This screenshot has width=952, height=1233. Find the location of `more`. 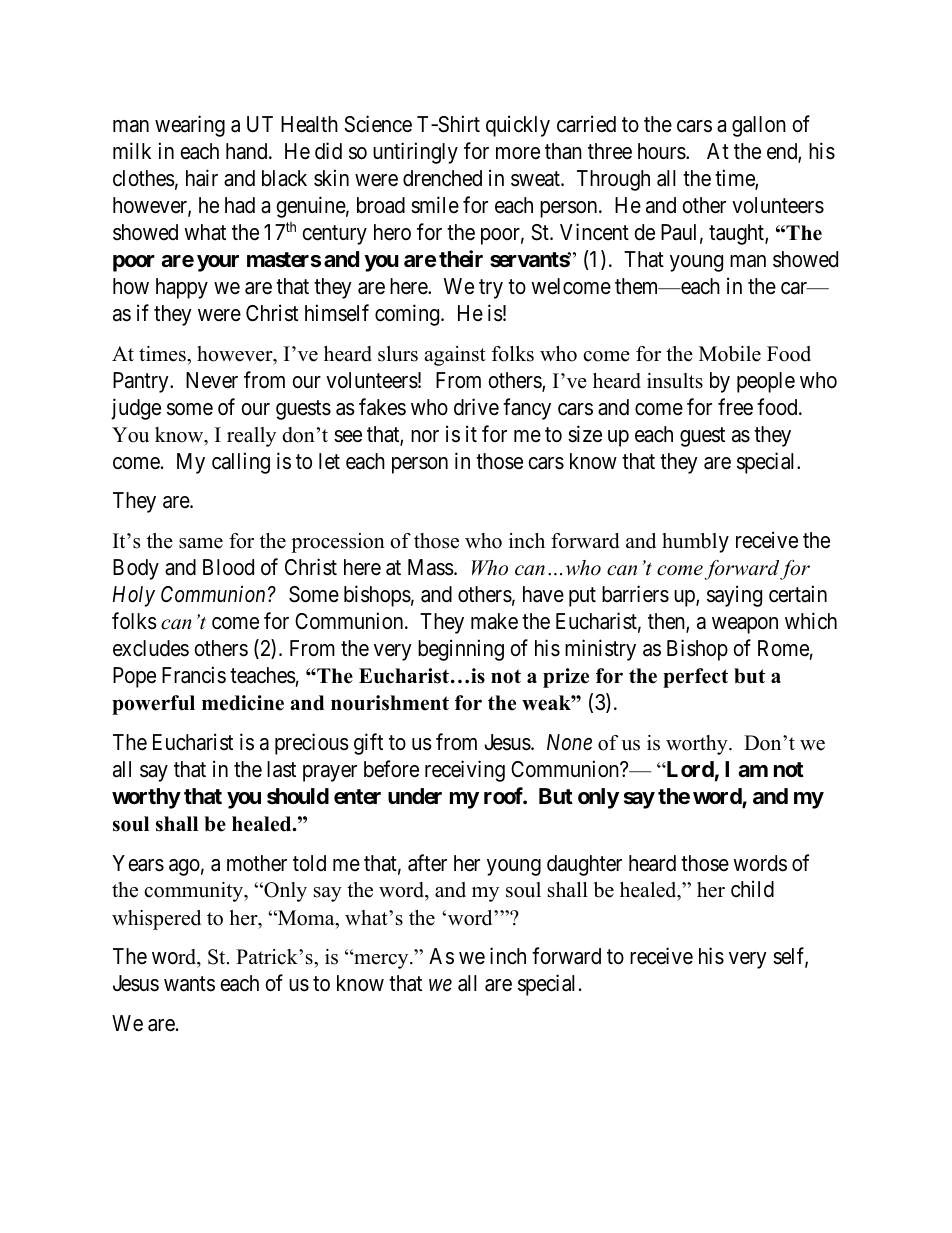

more is located at coordinates (518, 153).
